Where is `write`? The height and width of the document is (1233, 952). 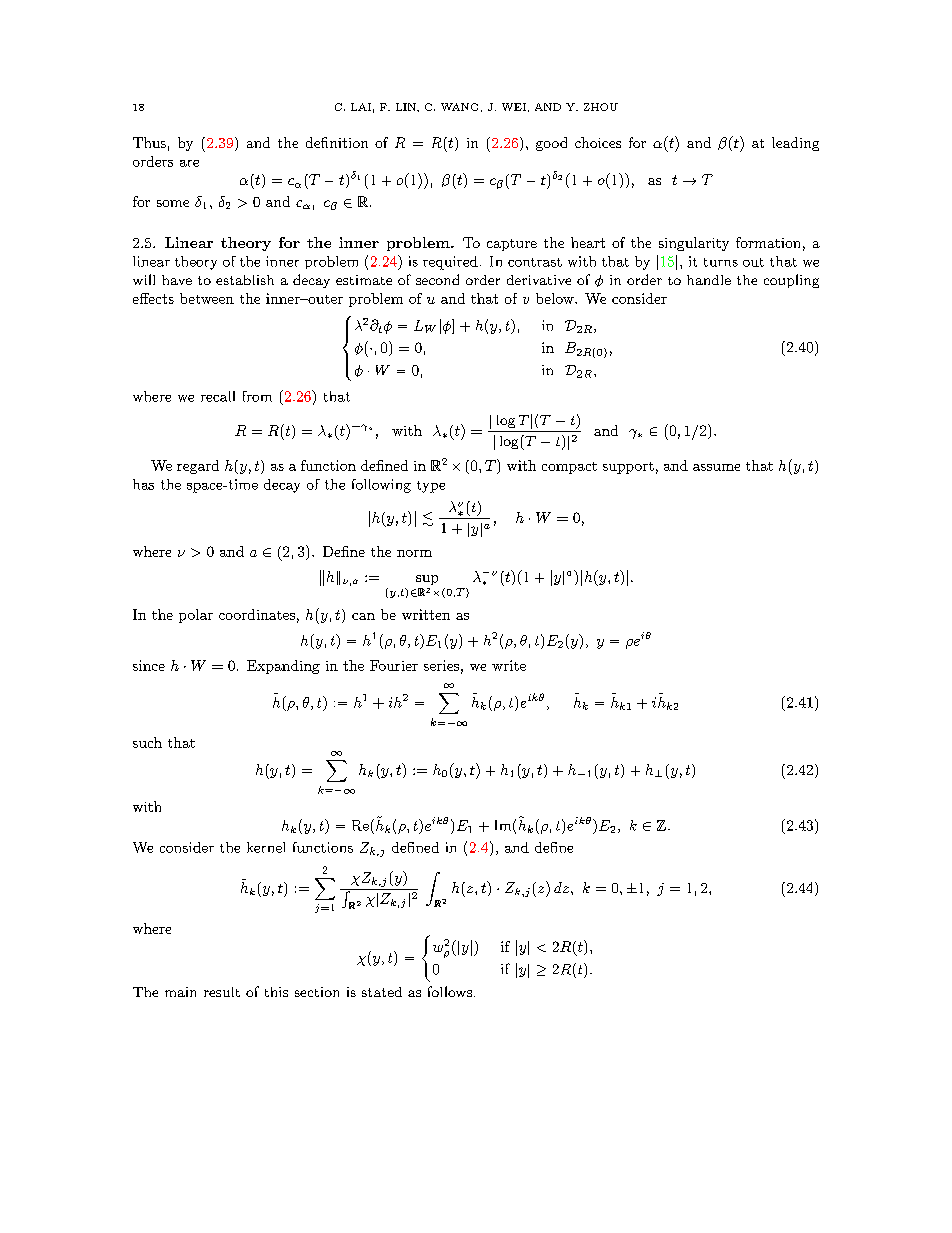 write is located at coordinates (509, 665).
